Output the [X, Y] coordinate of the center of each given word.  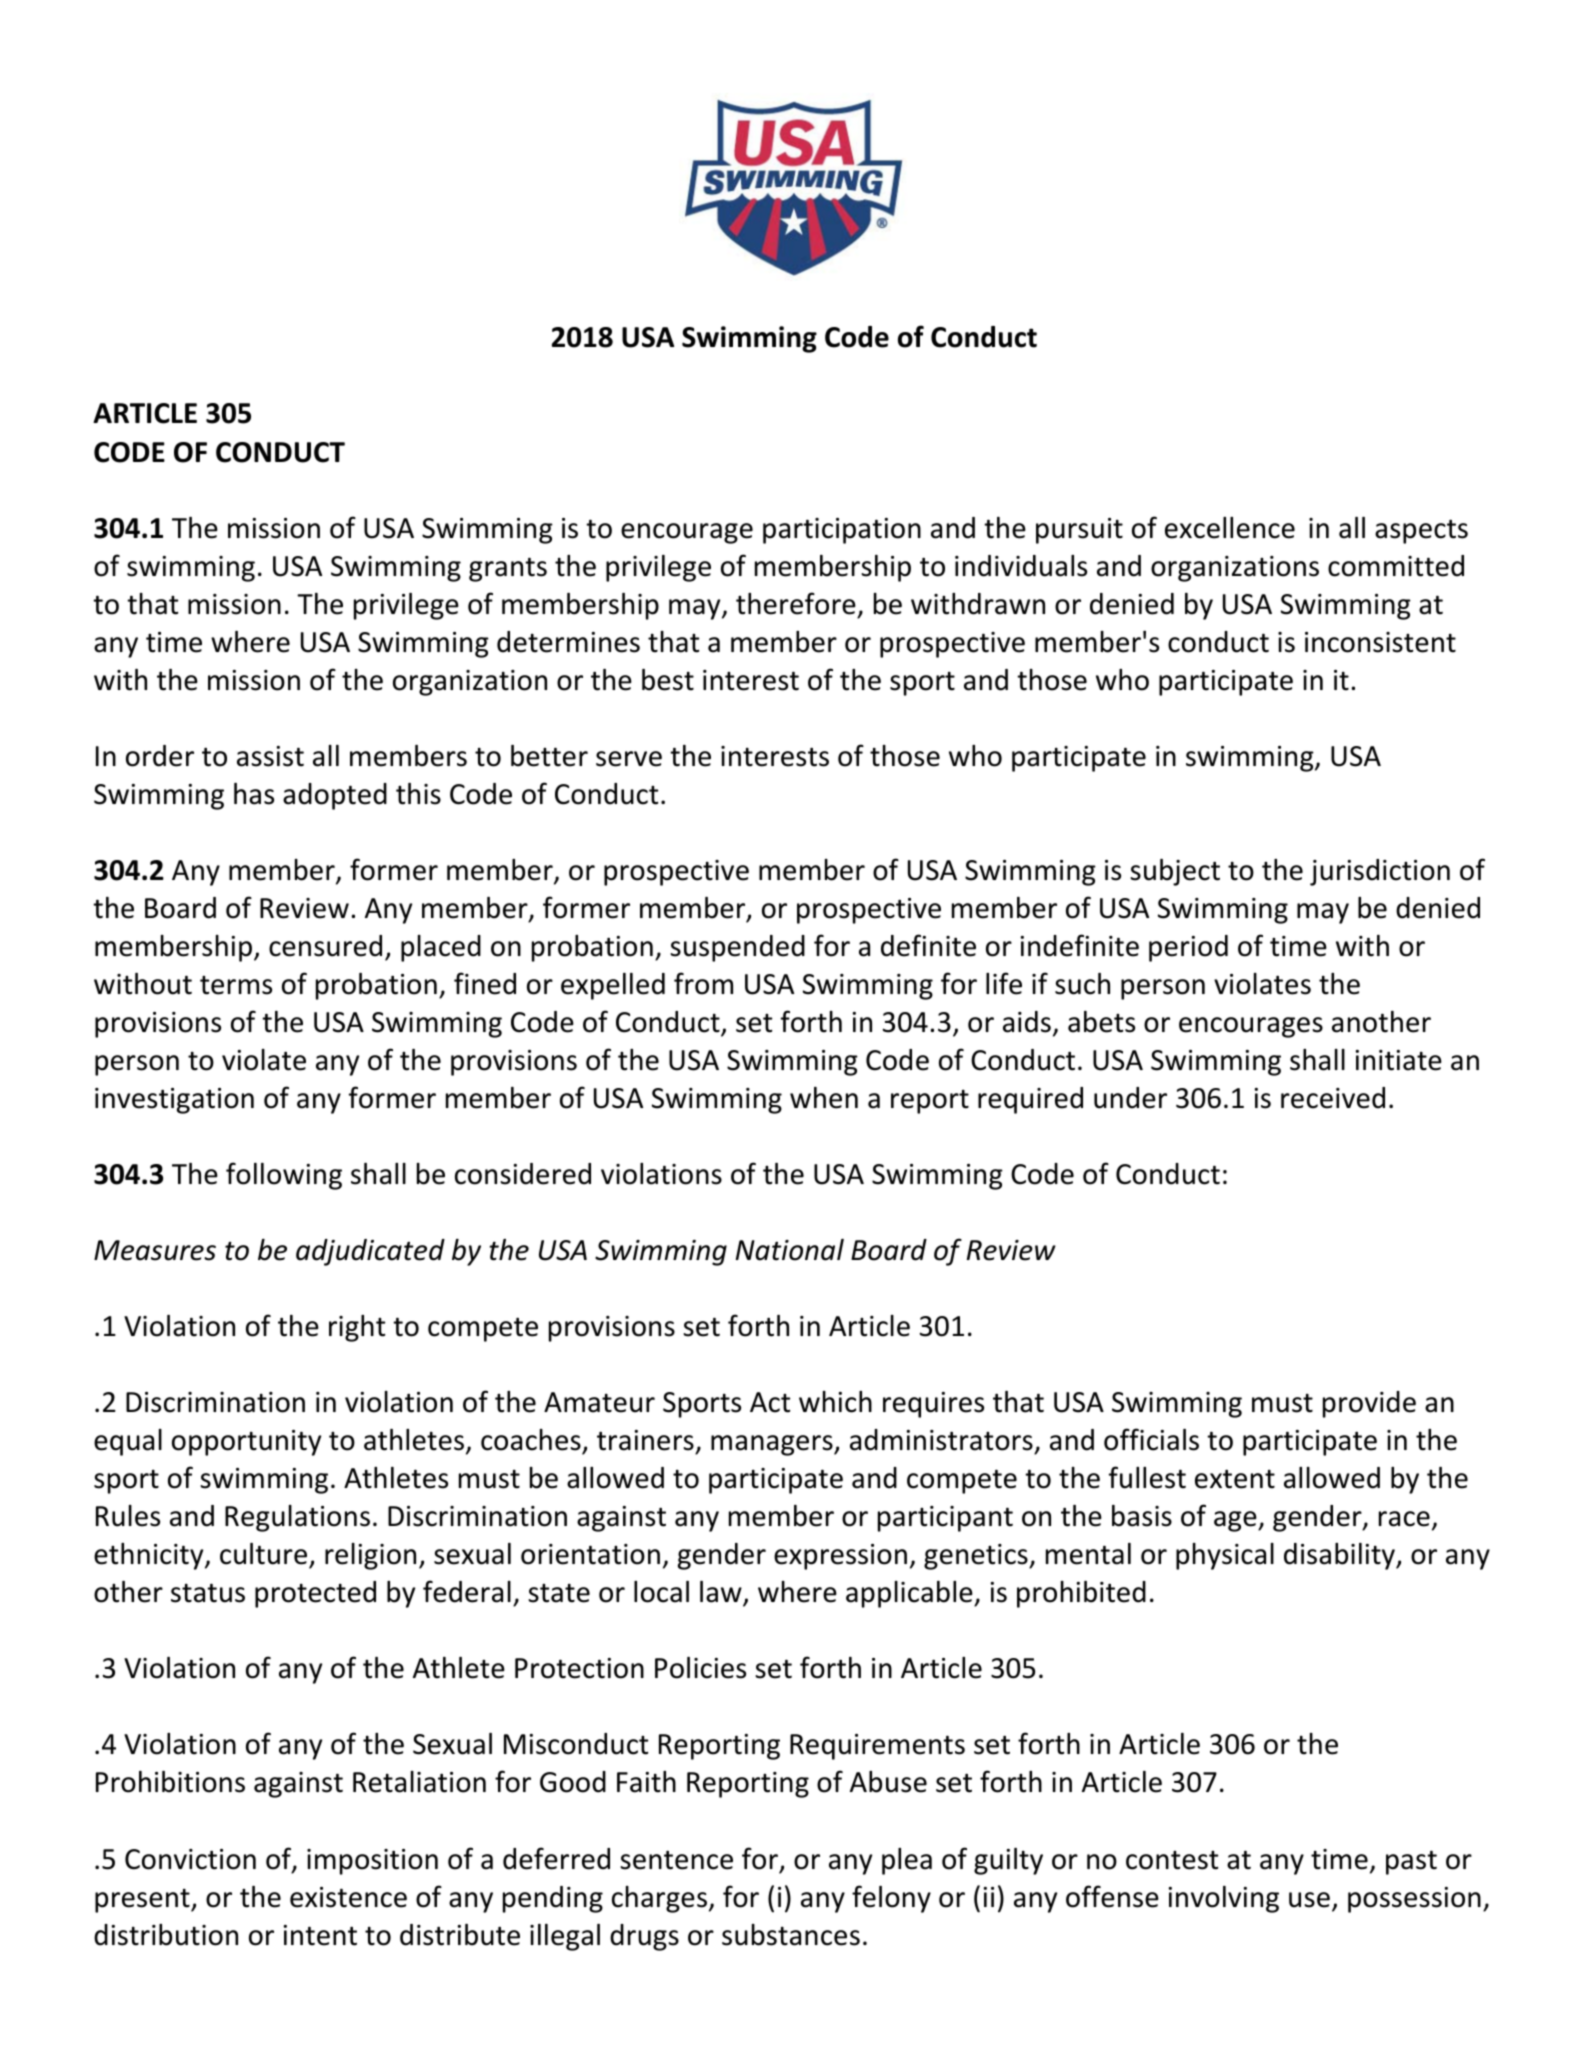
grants [508, 569]
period [1188, 948]
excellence [1230, 528]
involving [1224, 1899]
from [703, 983]
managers [773, 1445]
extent [1235, 1479]
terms [236, 985]
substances [791, 1935]
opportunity [246, 1443]
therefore [796, 603]
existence [348, 1897]
